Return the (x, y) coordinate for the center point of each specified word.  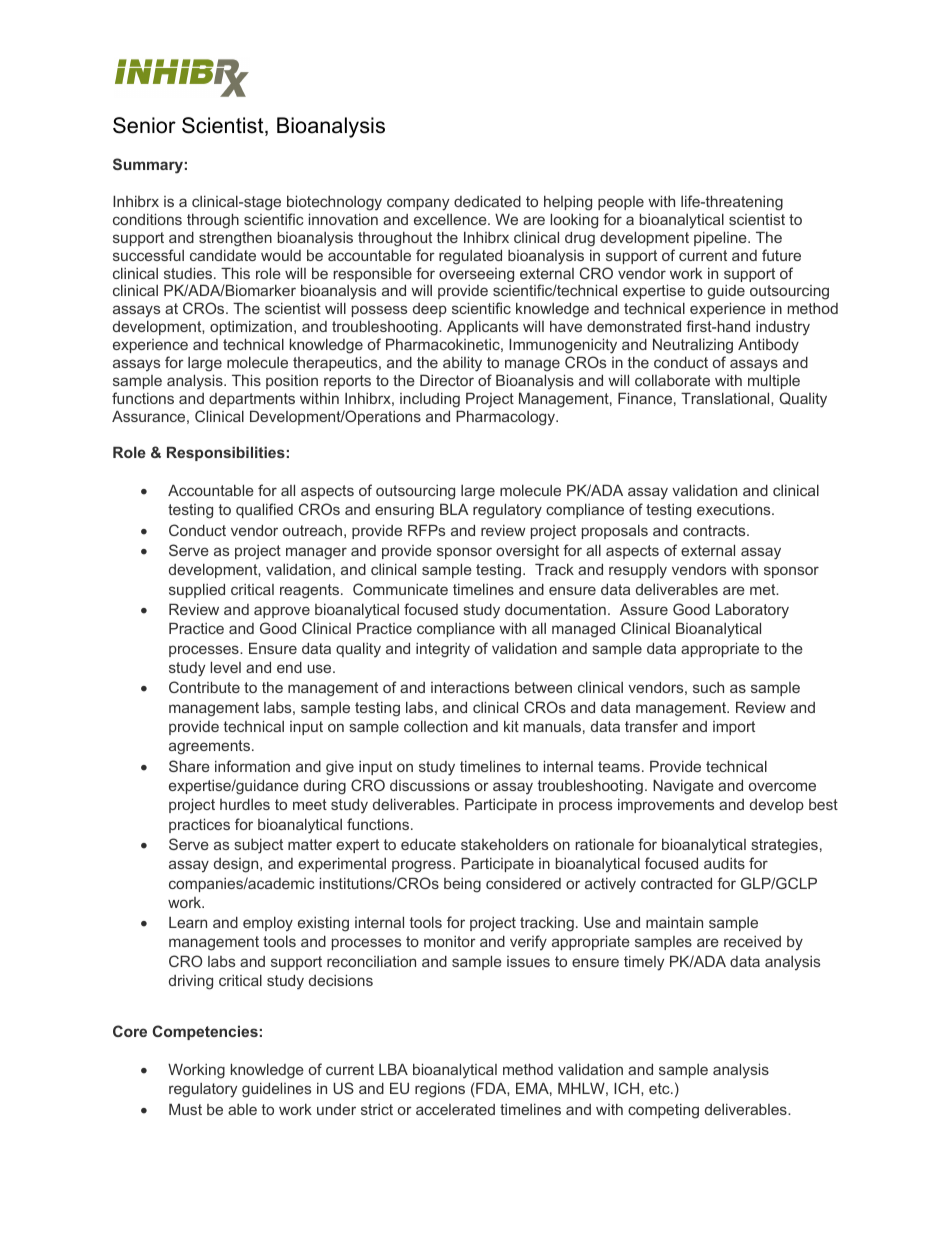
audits (724, 863)
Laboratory (752, 611)
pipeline (721, 238)
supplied (197, 590)
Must (185, 1109)
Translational (726, 398)
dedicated (487, 201)
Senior (144, 125)
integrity (443, 650)
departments (252, 400)
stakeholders (504, 844)
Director (447, 380)
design (237, 865)
